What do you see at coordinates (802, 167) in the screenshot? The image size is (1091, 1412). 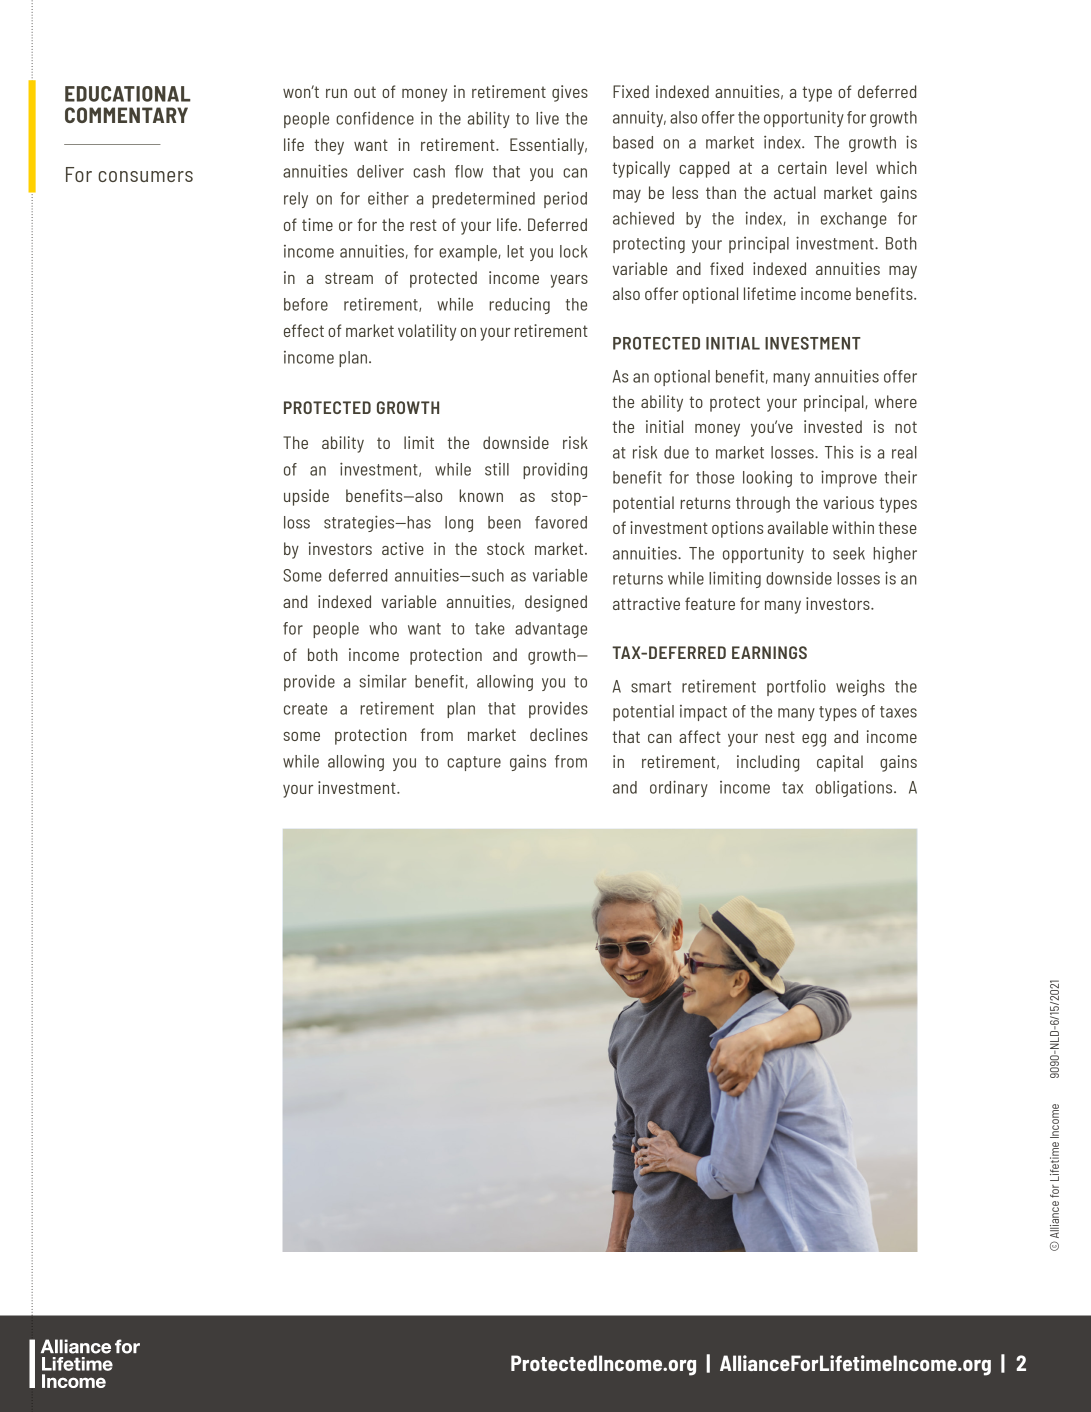 I see `certain` at bounding box center [802, 167].
